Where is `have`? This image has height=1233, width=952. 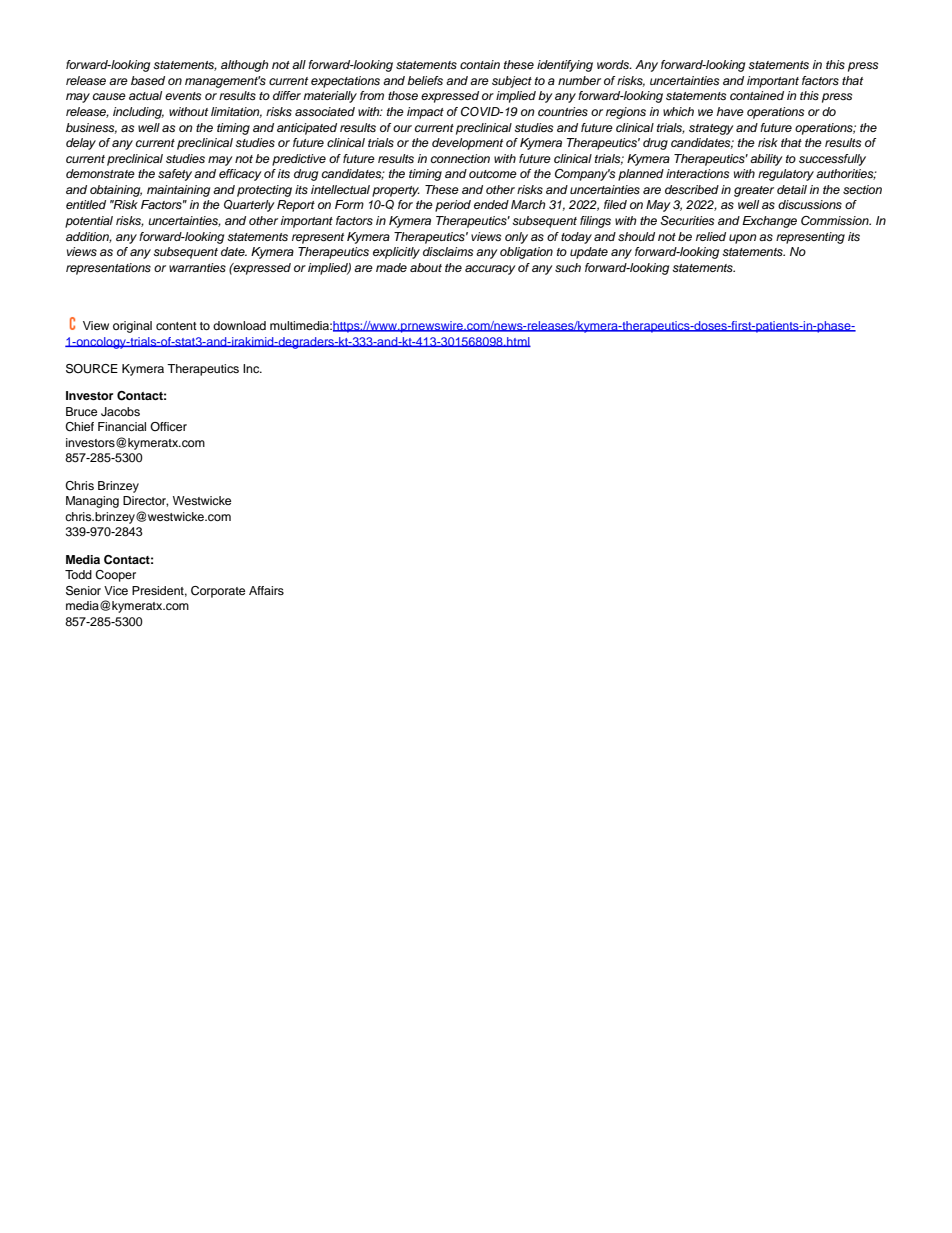
have is located at coordinates (730, 111).
